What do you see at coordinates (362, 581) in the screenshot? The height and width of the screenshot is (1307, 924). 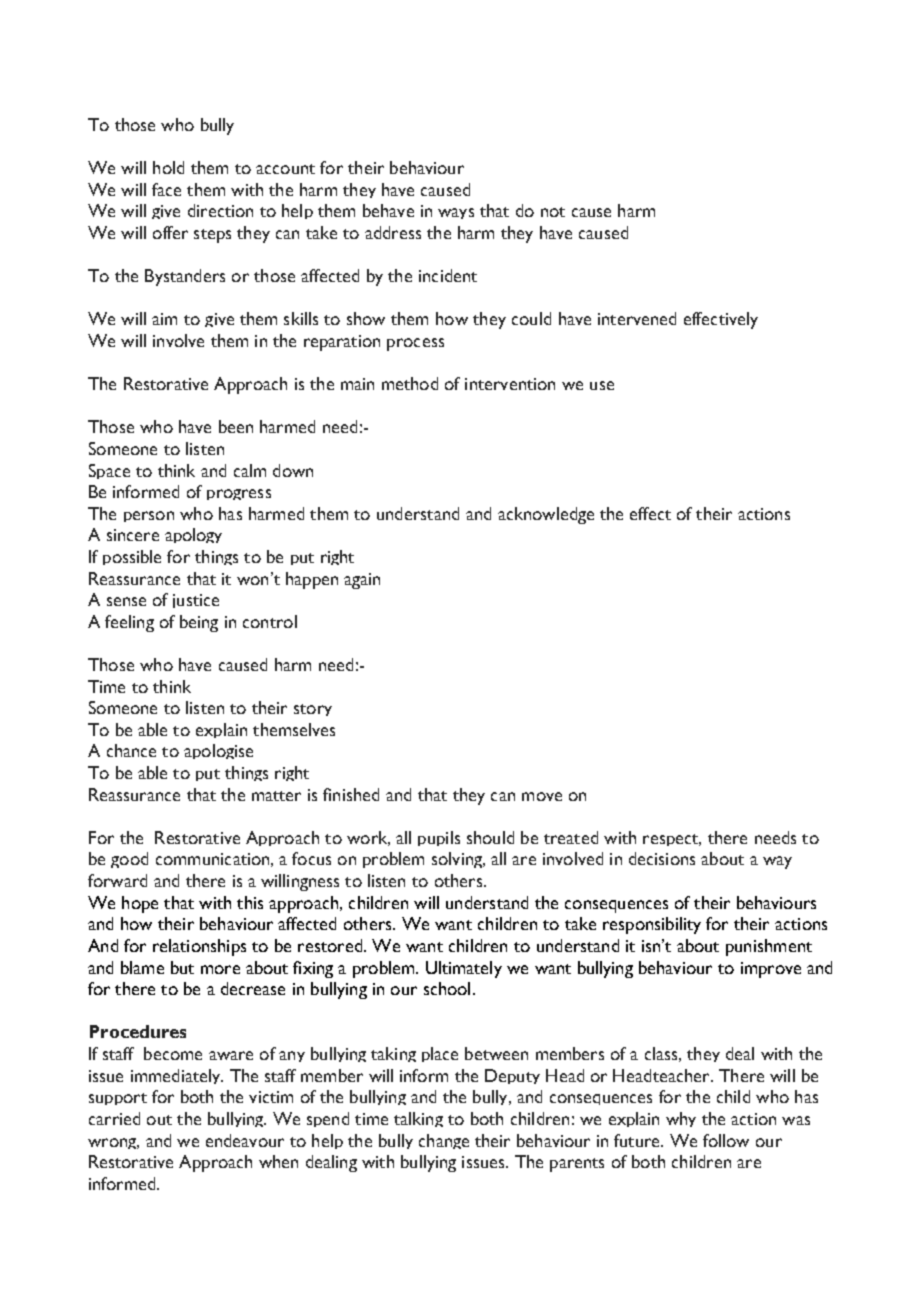 I see `again` at bounding box center [362, 581].
